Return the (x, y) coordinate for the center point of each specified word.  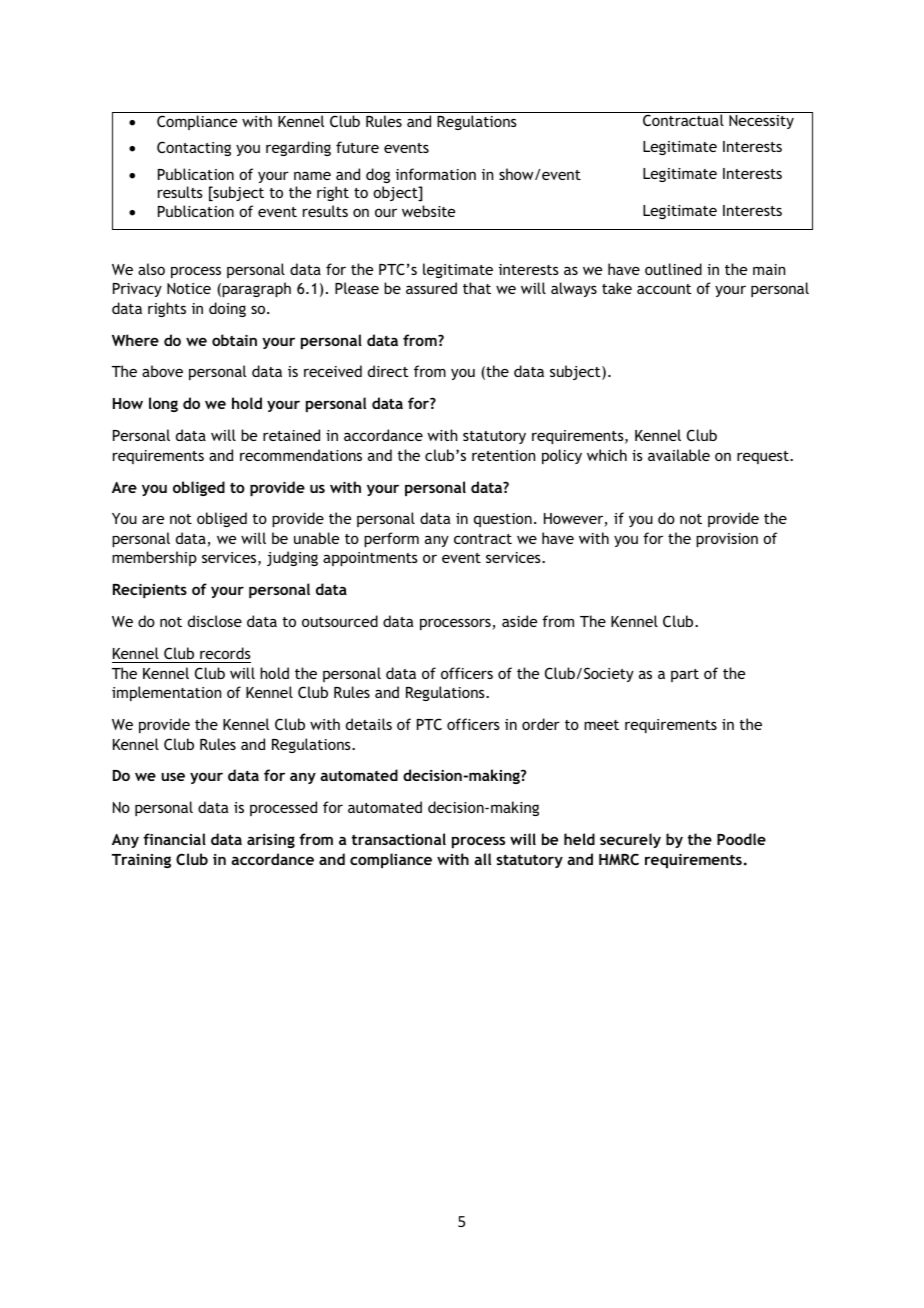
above (162, 371)
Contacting (194, 148)
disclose (215, 621)
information (436, 174)
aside (519, 621)
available (679, 455)
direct (388, 371)
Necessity (761, 120)
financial (174, 839)
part (685, 675)
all (482, 859)
